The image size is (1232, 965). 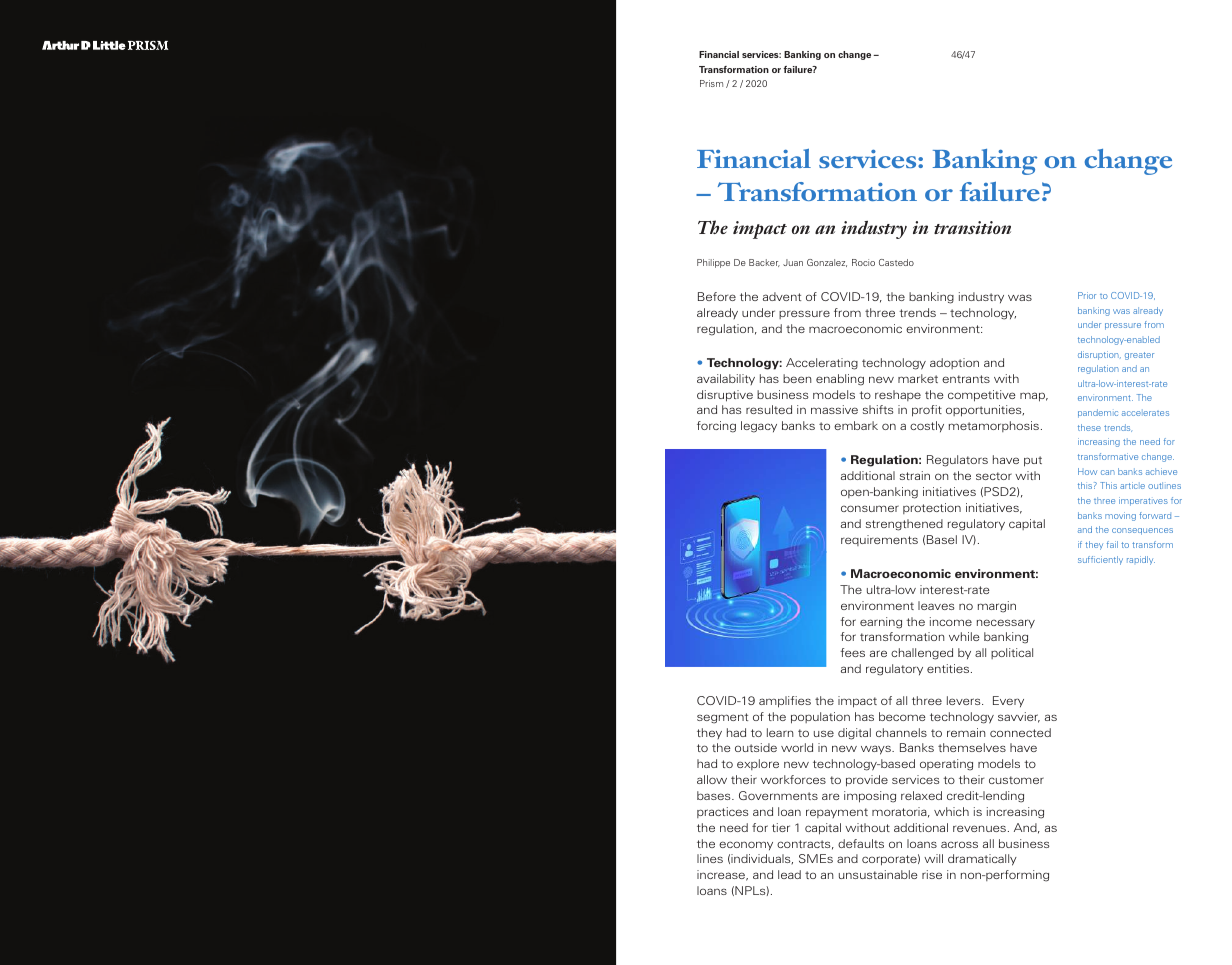 What do you see at coordinates (1087, 295) in the screenshot?
I see `Prior` at bounding box center [1087, 295].
